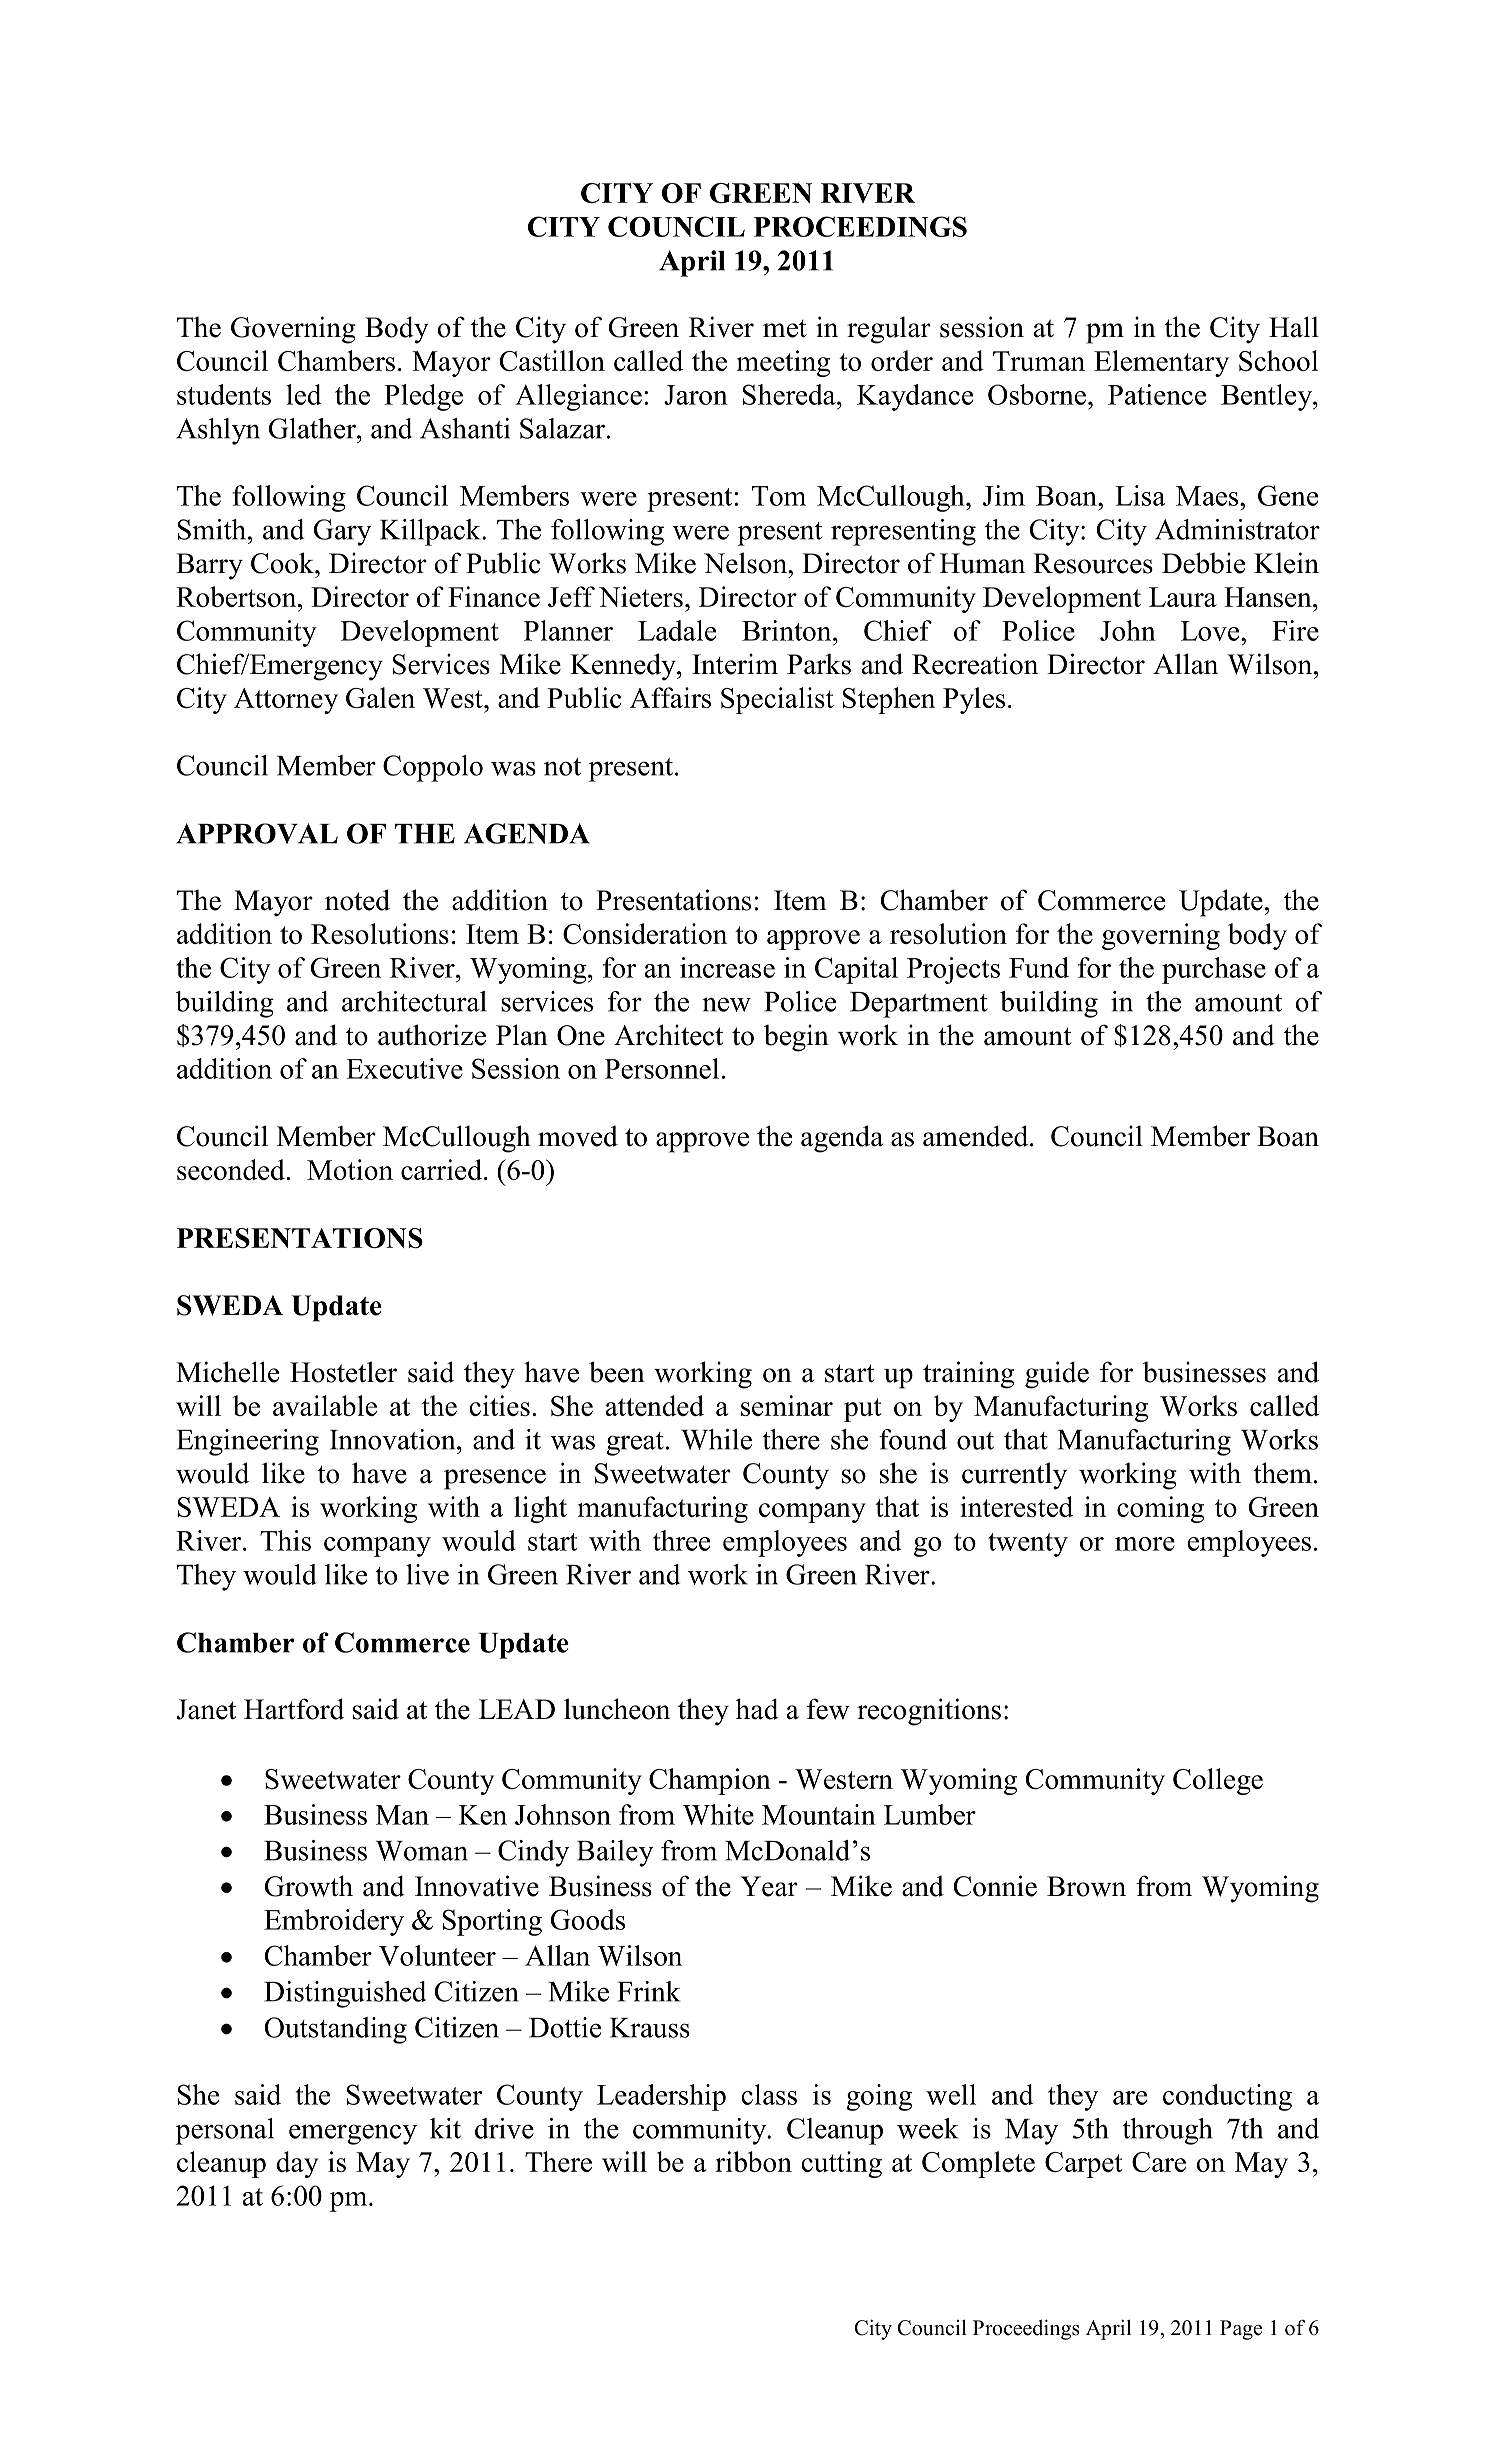 The height and width of the screenshot is (2462, 1495). What do you see at coordinates (1057, 1375) in the screenshot?
I see `guide` at bounding box center [1057, 1375].
